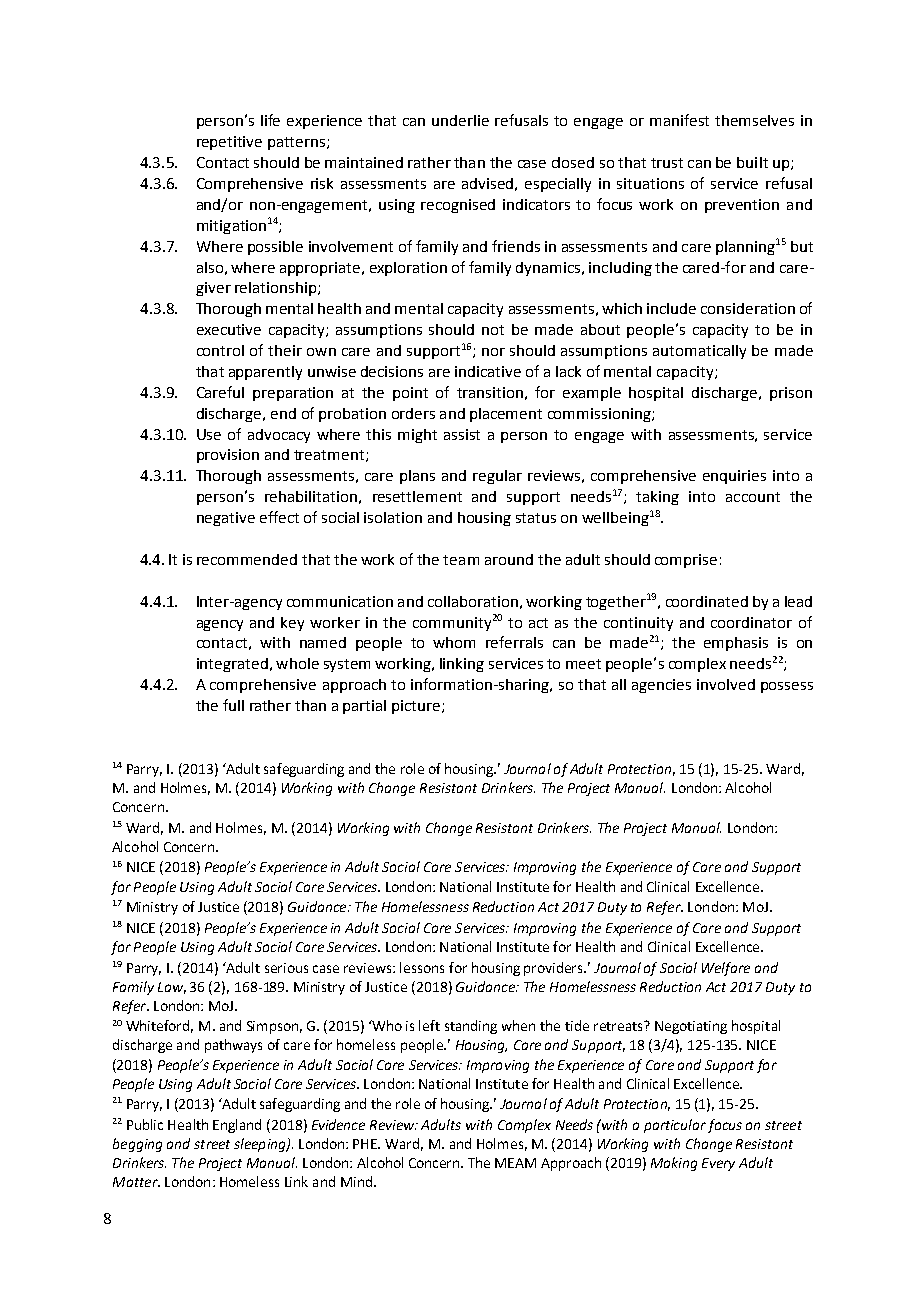 This image has height=1308, width=924. What do you see at coordinates (460, 120) in the image?
I see `underlie` at bounding box center [460, 120].
